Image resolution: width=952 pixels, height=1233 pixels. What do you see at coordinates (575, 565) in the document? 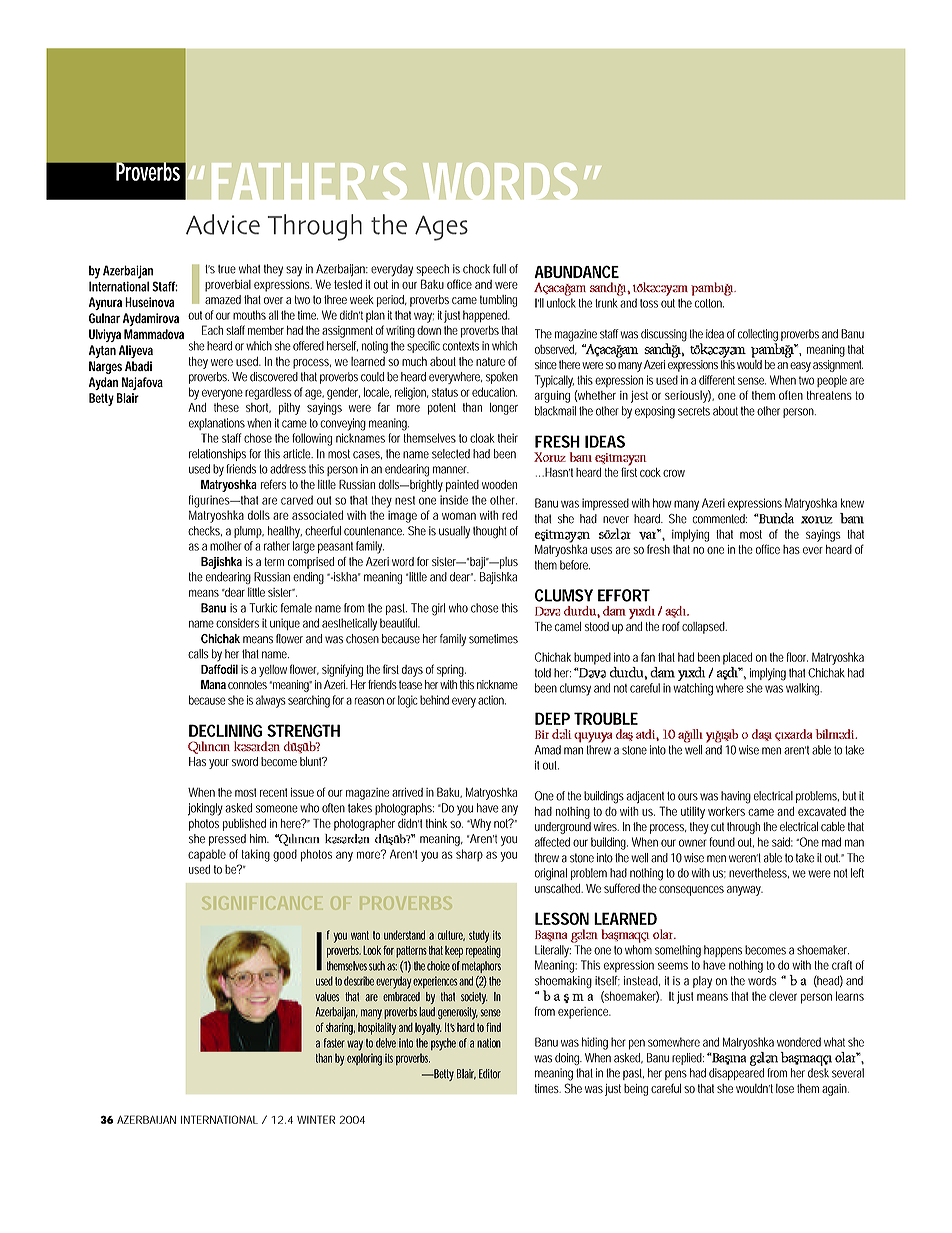
I see `before` at bounding box center [575, 565].
